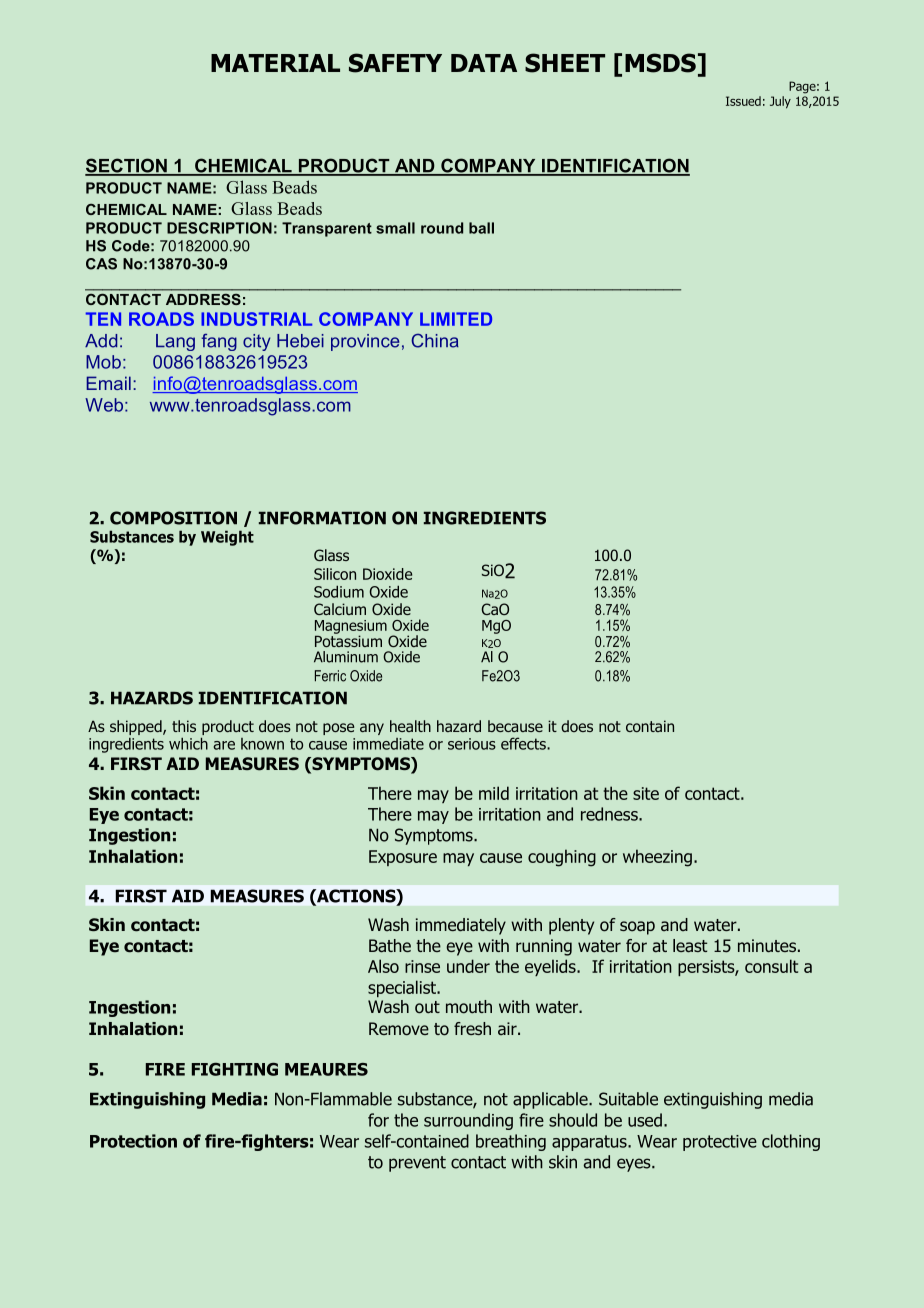  Describe the element at coordinates (133, 1141) in the screenshot. I see `Protection` at that location.
